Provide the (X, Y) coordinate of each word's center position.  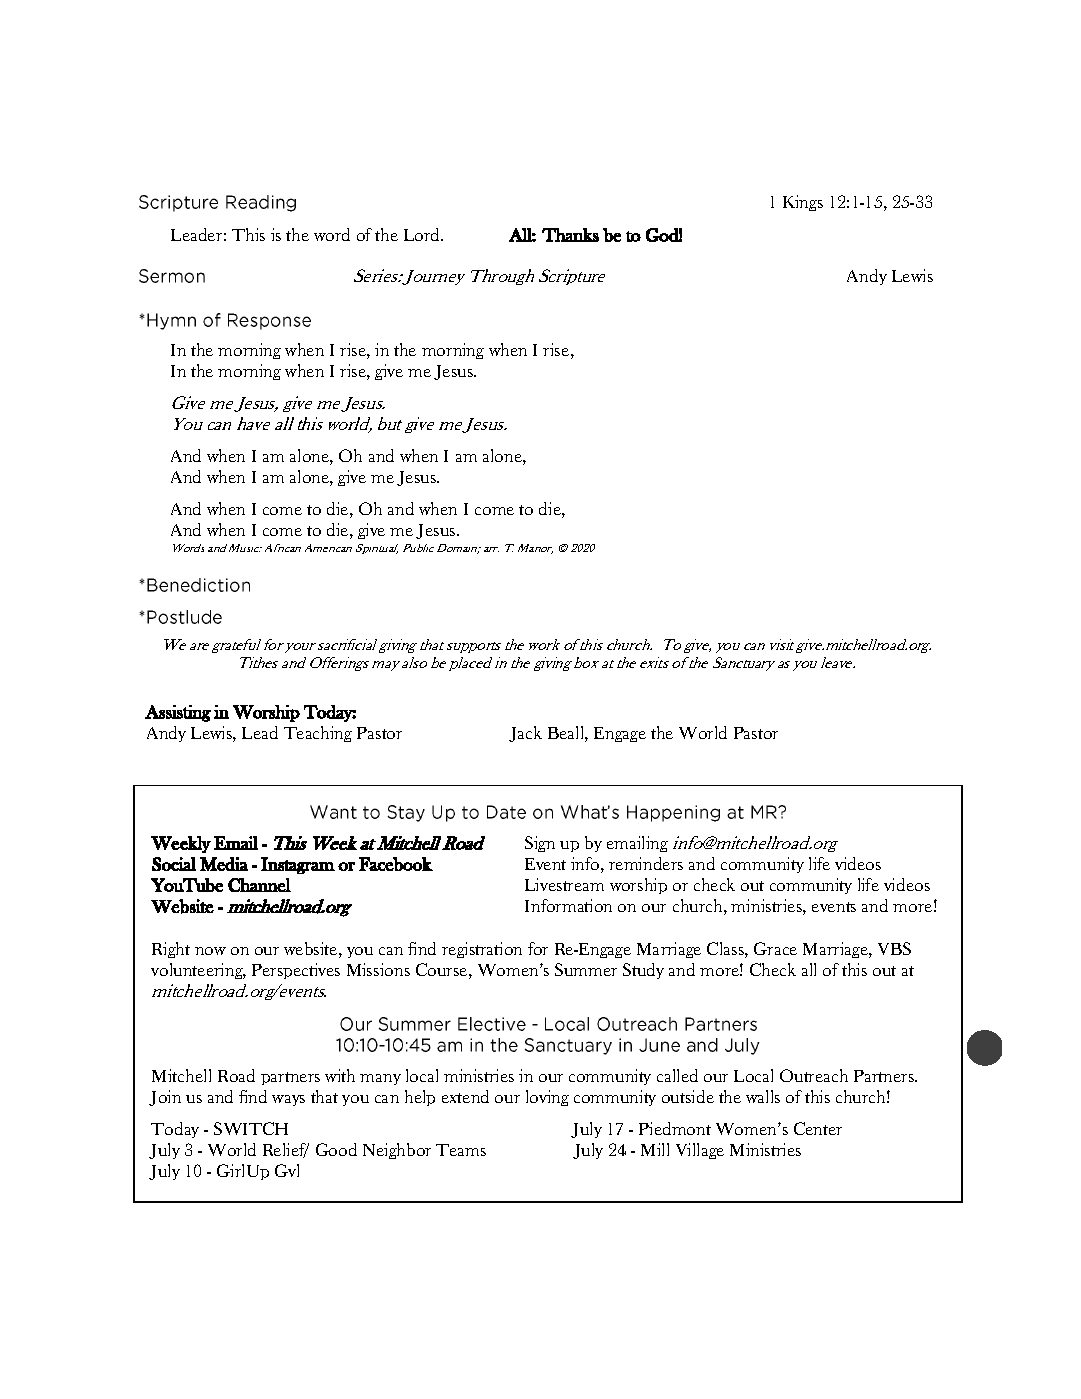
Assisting (178, 713)
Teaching (318, 734)
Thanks (570, 235)
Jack (525, 734)
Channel (259, 885)
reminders (646, 863)
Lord (423, 234)
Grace (775, 948)
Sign (540, 844)
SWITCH (251, 1128)
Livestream (564, 884)
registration (482, 950)
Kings (803, 203)
